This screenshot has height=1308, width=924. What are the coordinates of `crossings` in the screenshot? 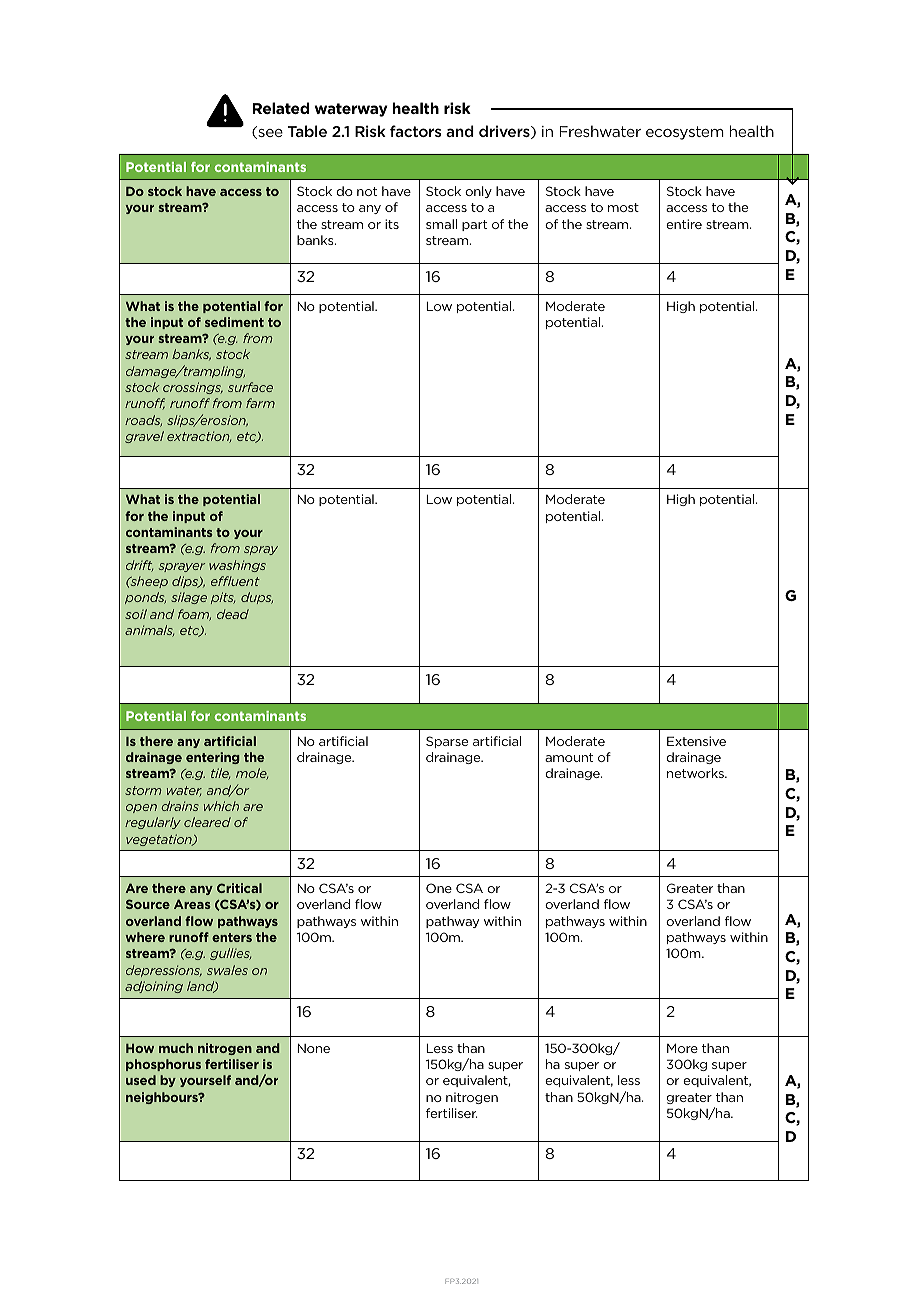 It's located at (193, 388).
